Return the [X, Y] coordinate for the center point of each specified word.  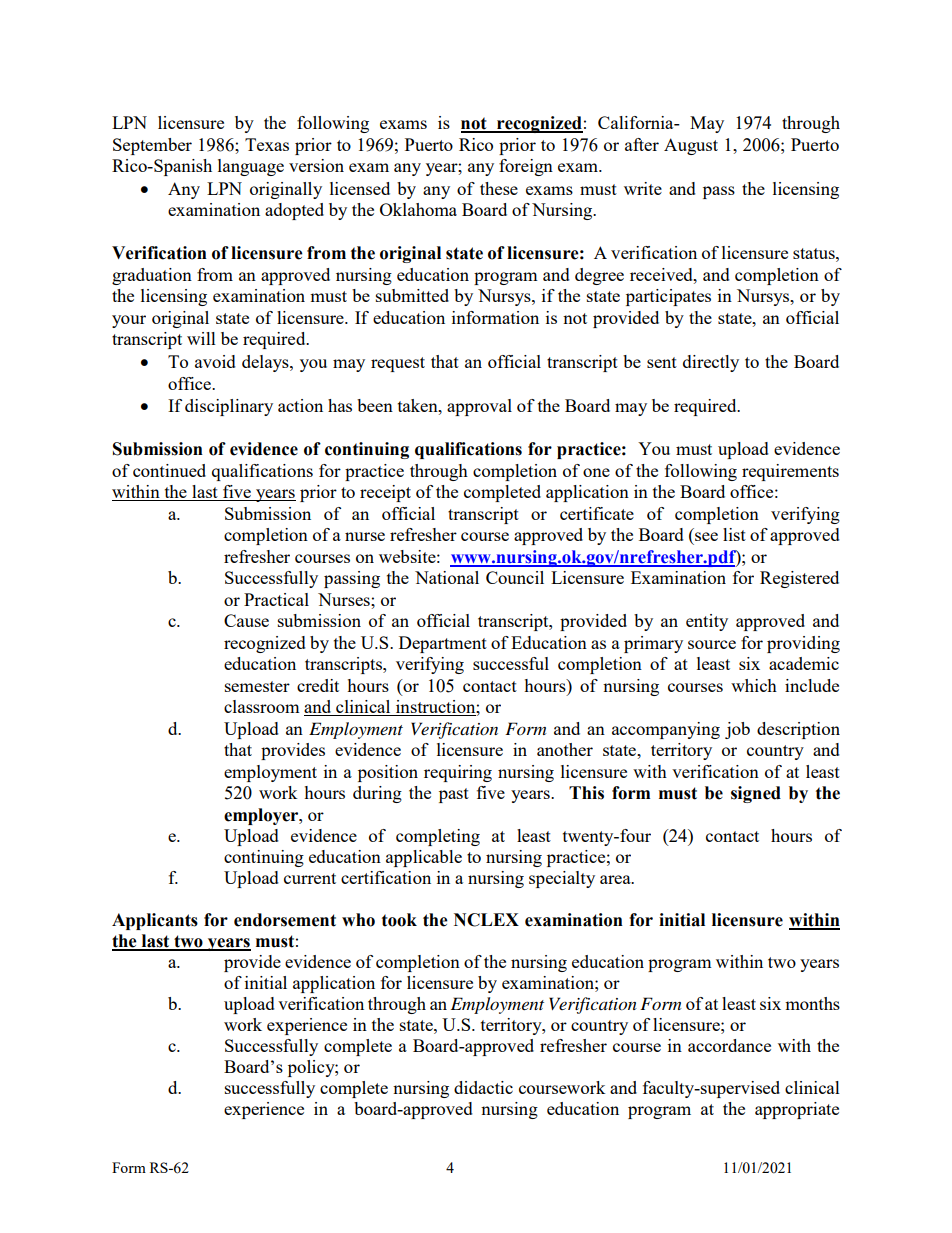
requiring [458, 773]
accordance [729, 1045]
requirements [790, 472]
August [691, 146]
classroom [262, 706]
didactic [483, 1087]
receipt [385, 493]
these [499, 188]
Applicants [155, 921]
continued [169, 470]
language [251, 167]
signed [756, 794]
